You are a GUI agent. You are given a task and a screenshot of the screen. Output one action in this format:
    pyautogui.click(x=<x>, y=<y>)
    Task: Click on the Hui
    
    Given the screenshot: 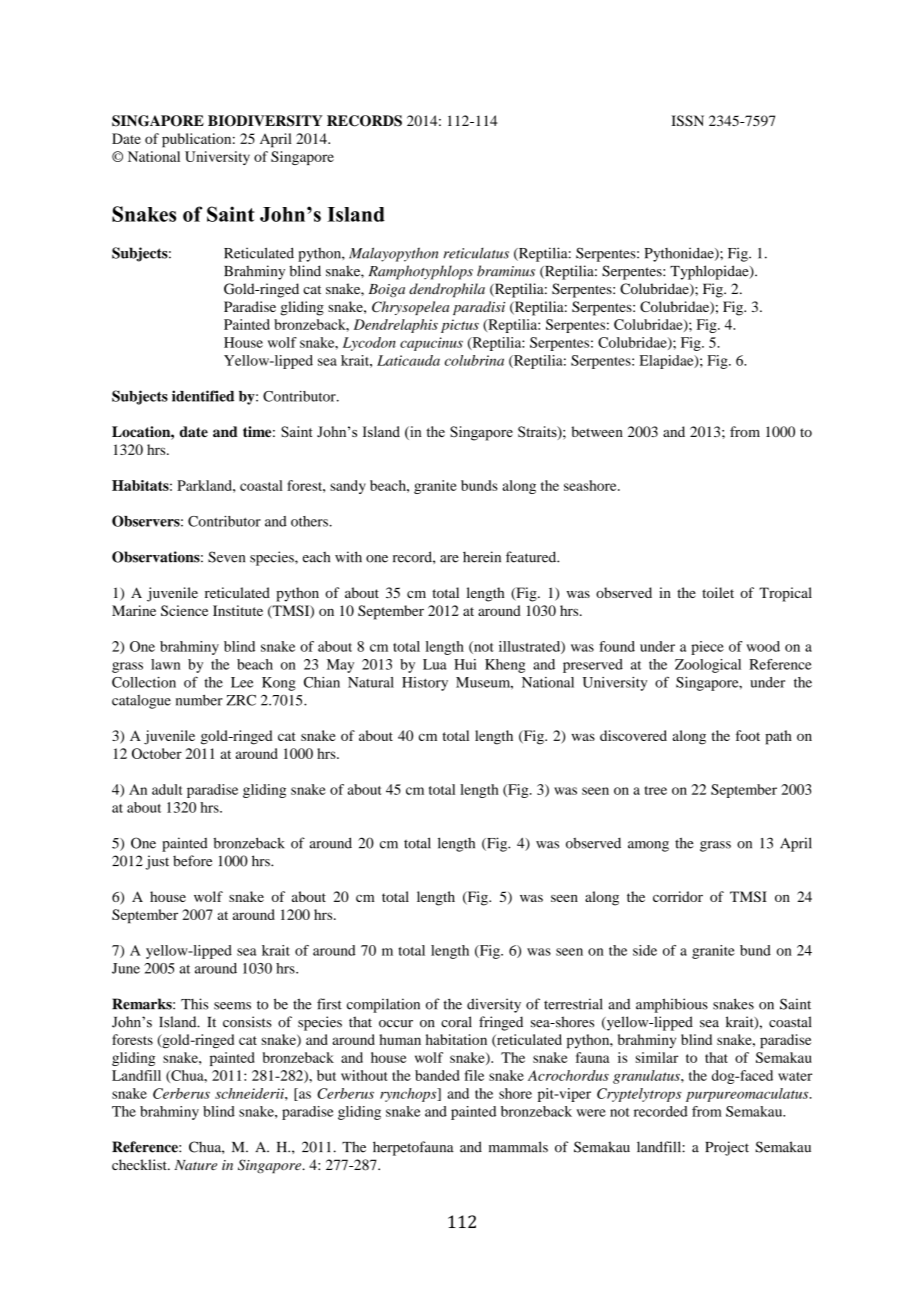 What is the action you would take?
    pyautogui.click(x=465, y=664)
